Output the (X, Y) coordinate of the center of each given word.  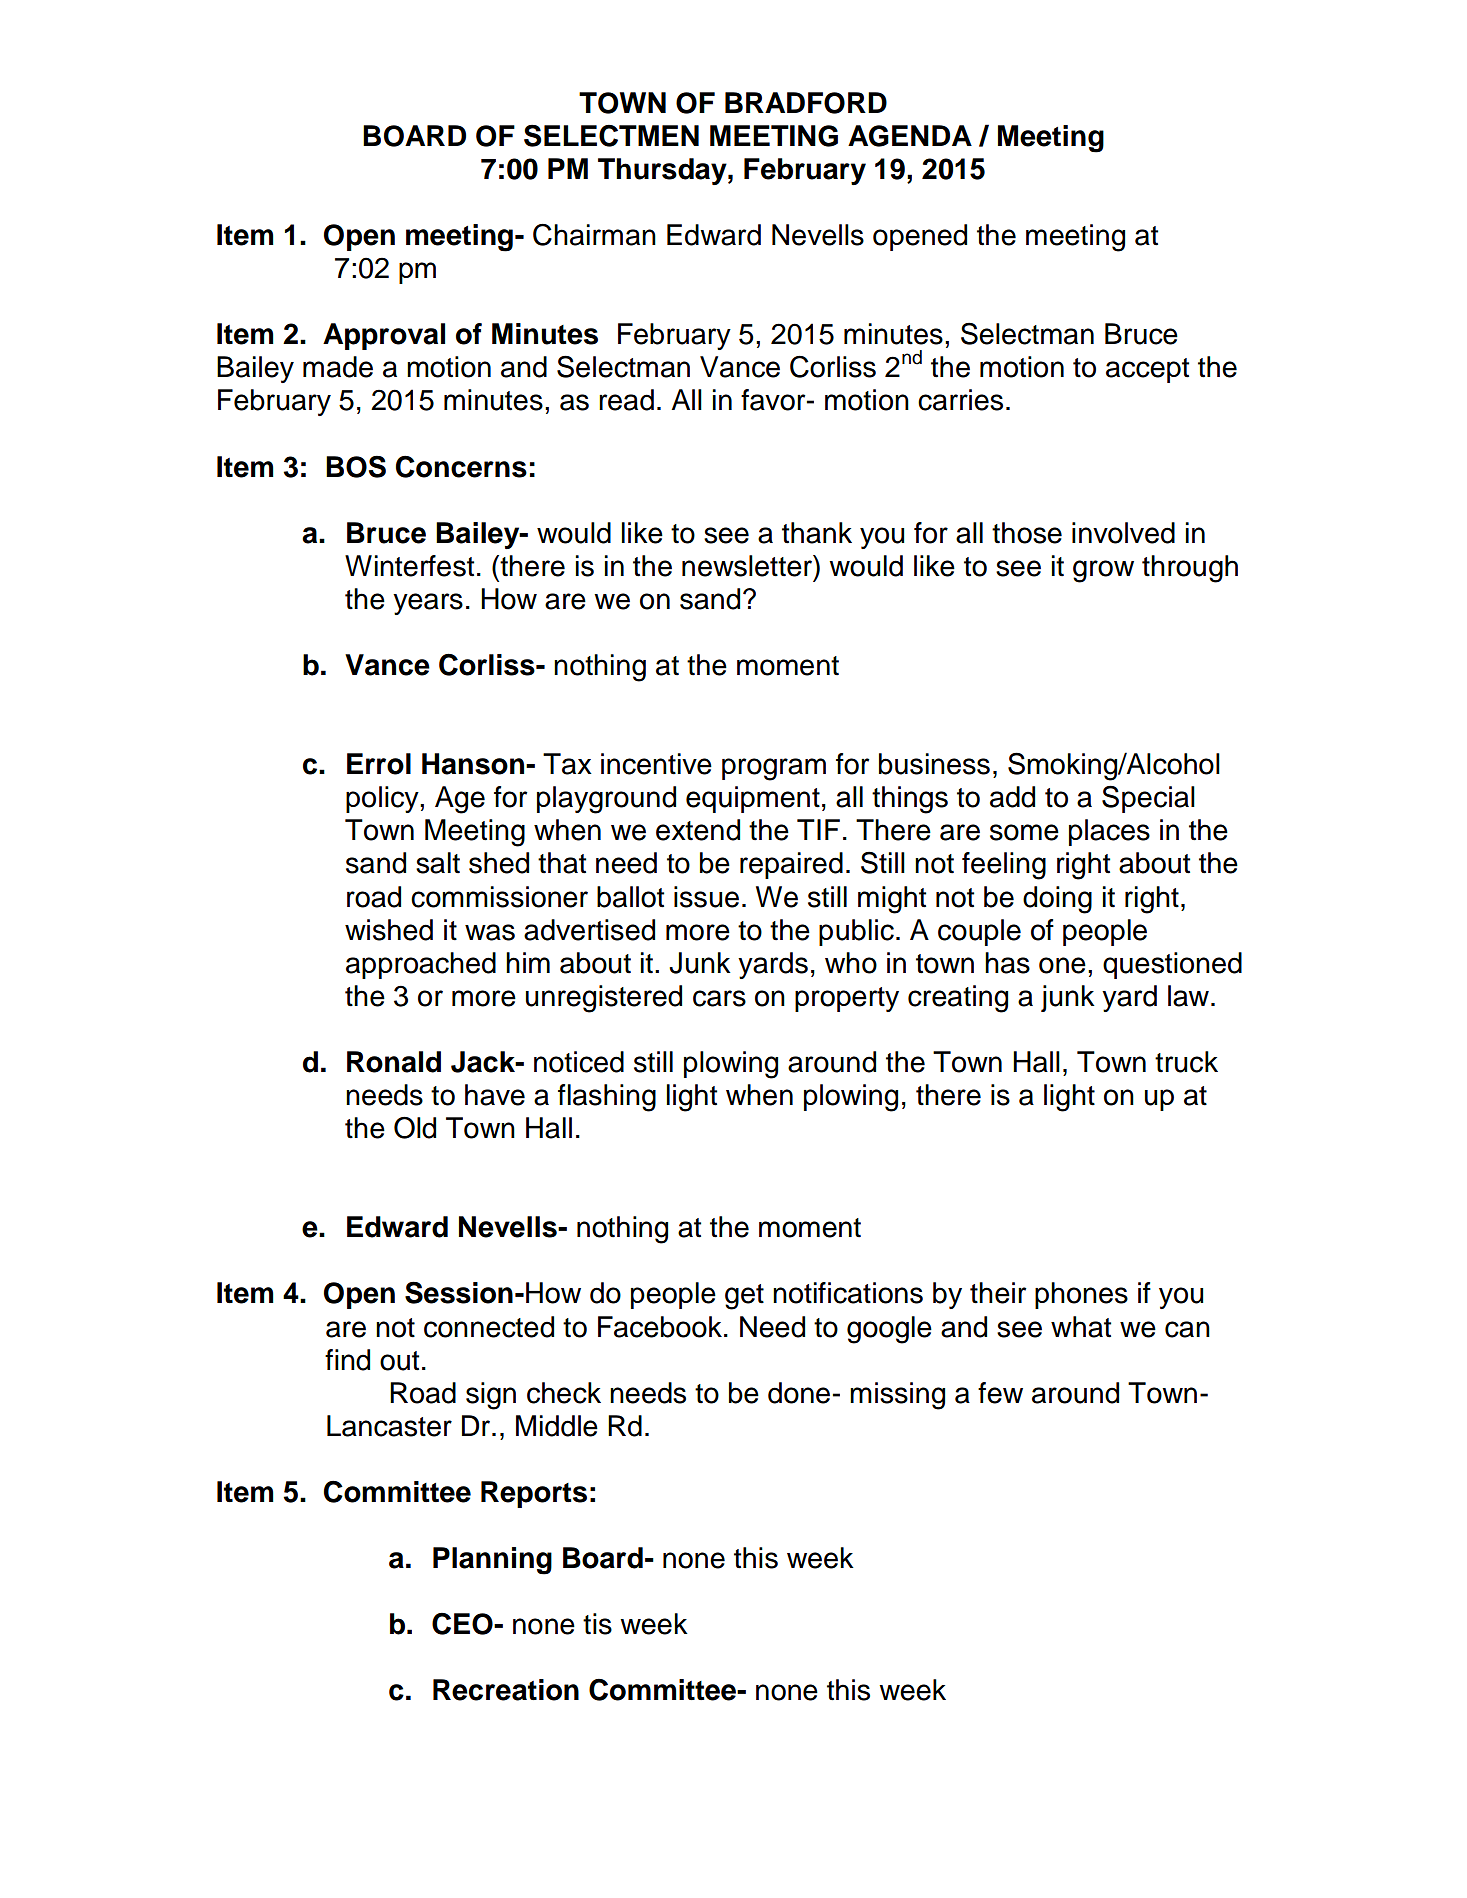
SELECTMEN (611, 135)
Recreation (506, 1690)
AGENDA (910, 136)
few (1000, 1393)
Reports (534, 1494)
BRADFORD (806, 103)
